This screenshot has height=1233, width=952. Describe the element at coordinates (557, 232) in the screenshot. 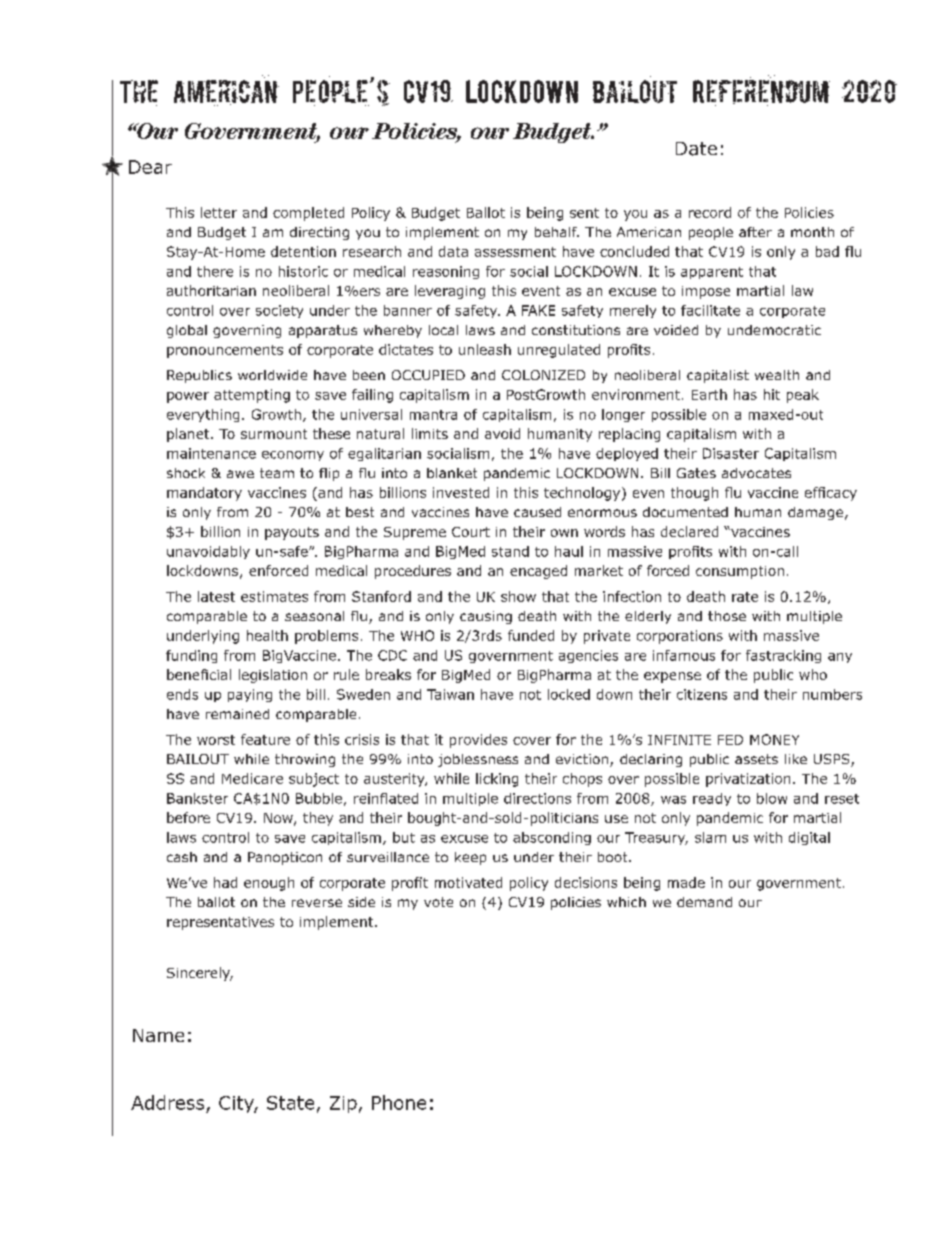

I see `behalf` at that location.
